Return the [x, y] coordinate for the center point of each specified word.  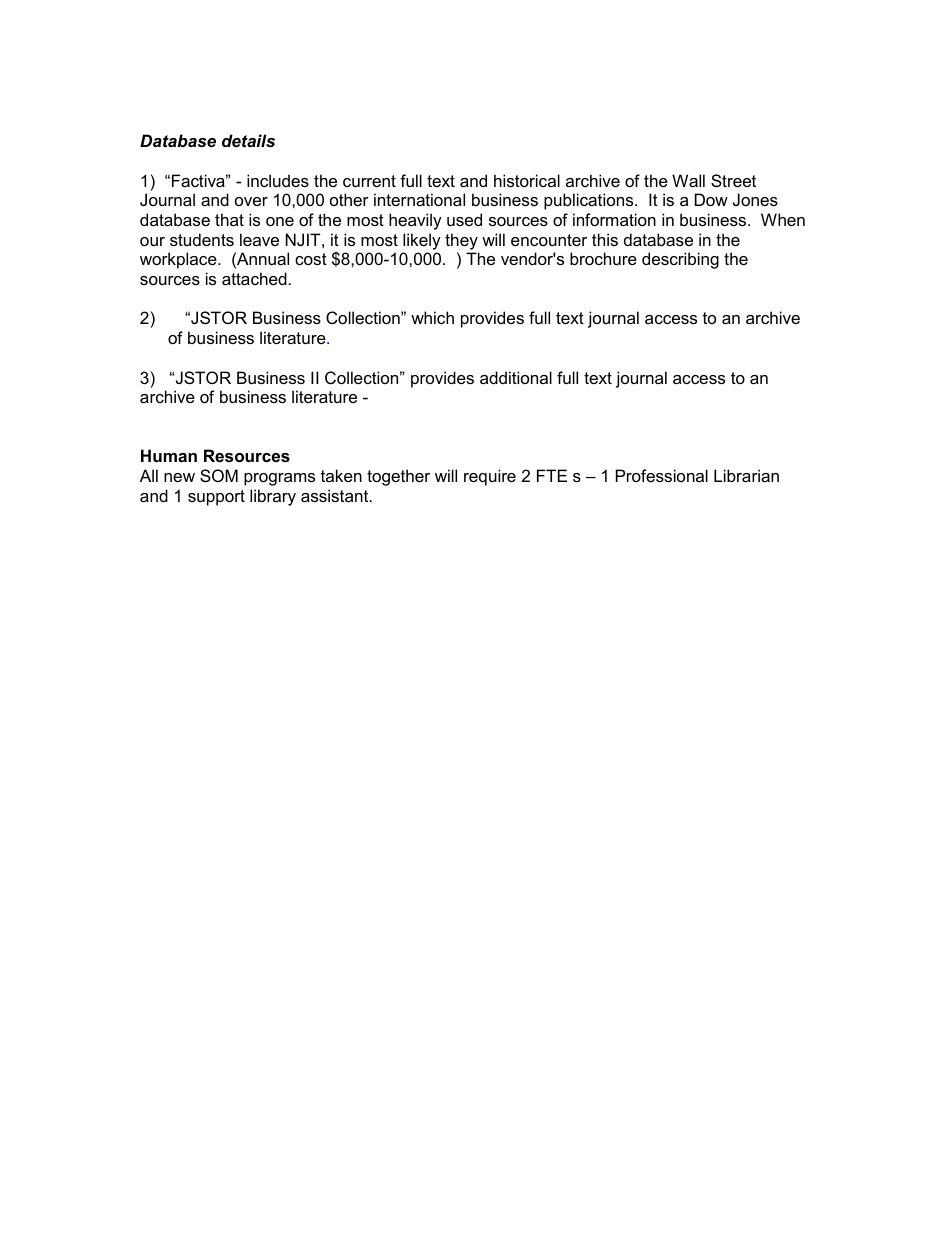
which [432, 317]
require [490, 477]
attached [254, 278]
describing [680, 260]
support [216, 498]
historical [527, 180]
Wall [688, 180]
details [248, 140]
